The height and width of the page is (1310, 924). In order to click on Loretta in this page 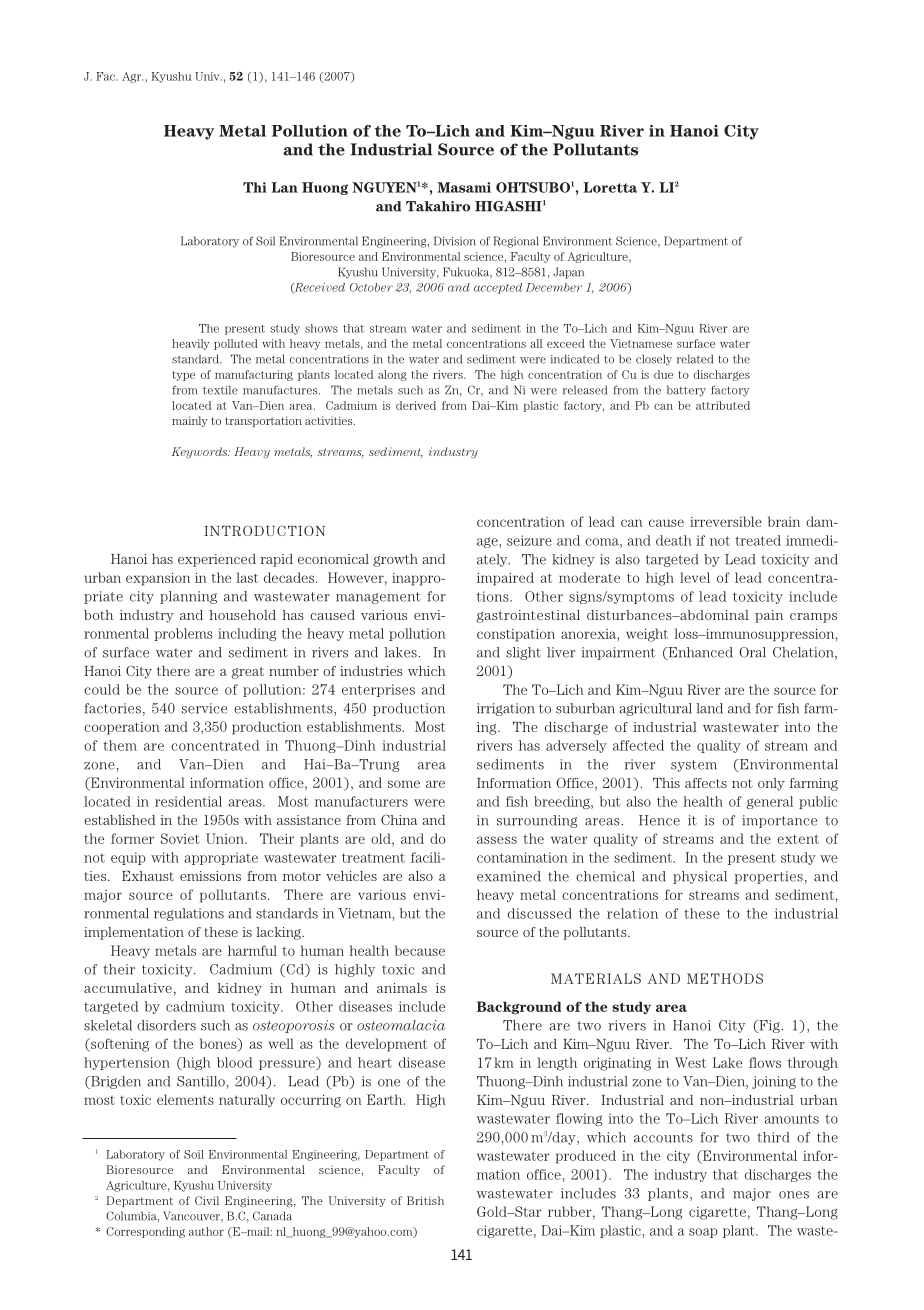, I will do `click(610, 187)`.
